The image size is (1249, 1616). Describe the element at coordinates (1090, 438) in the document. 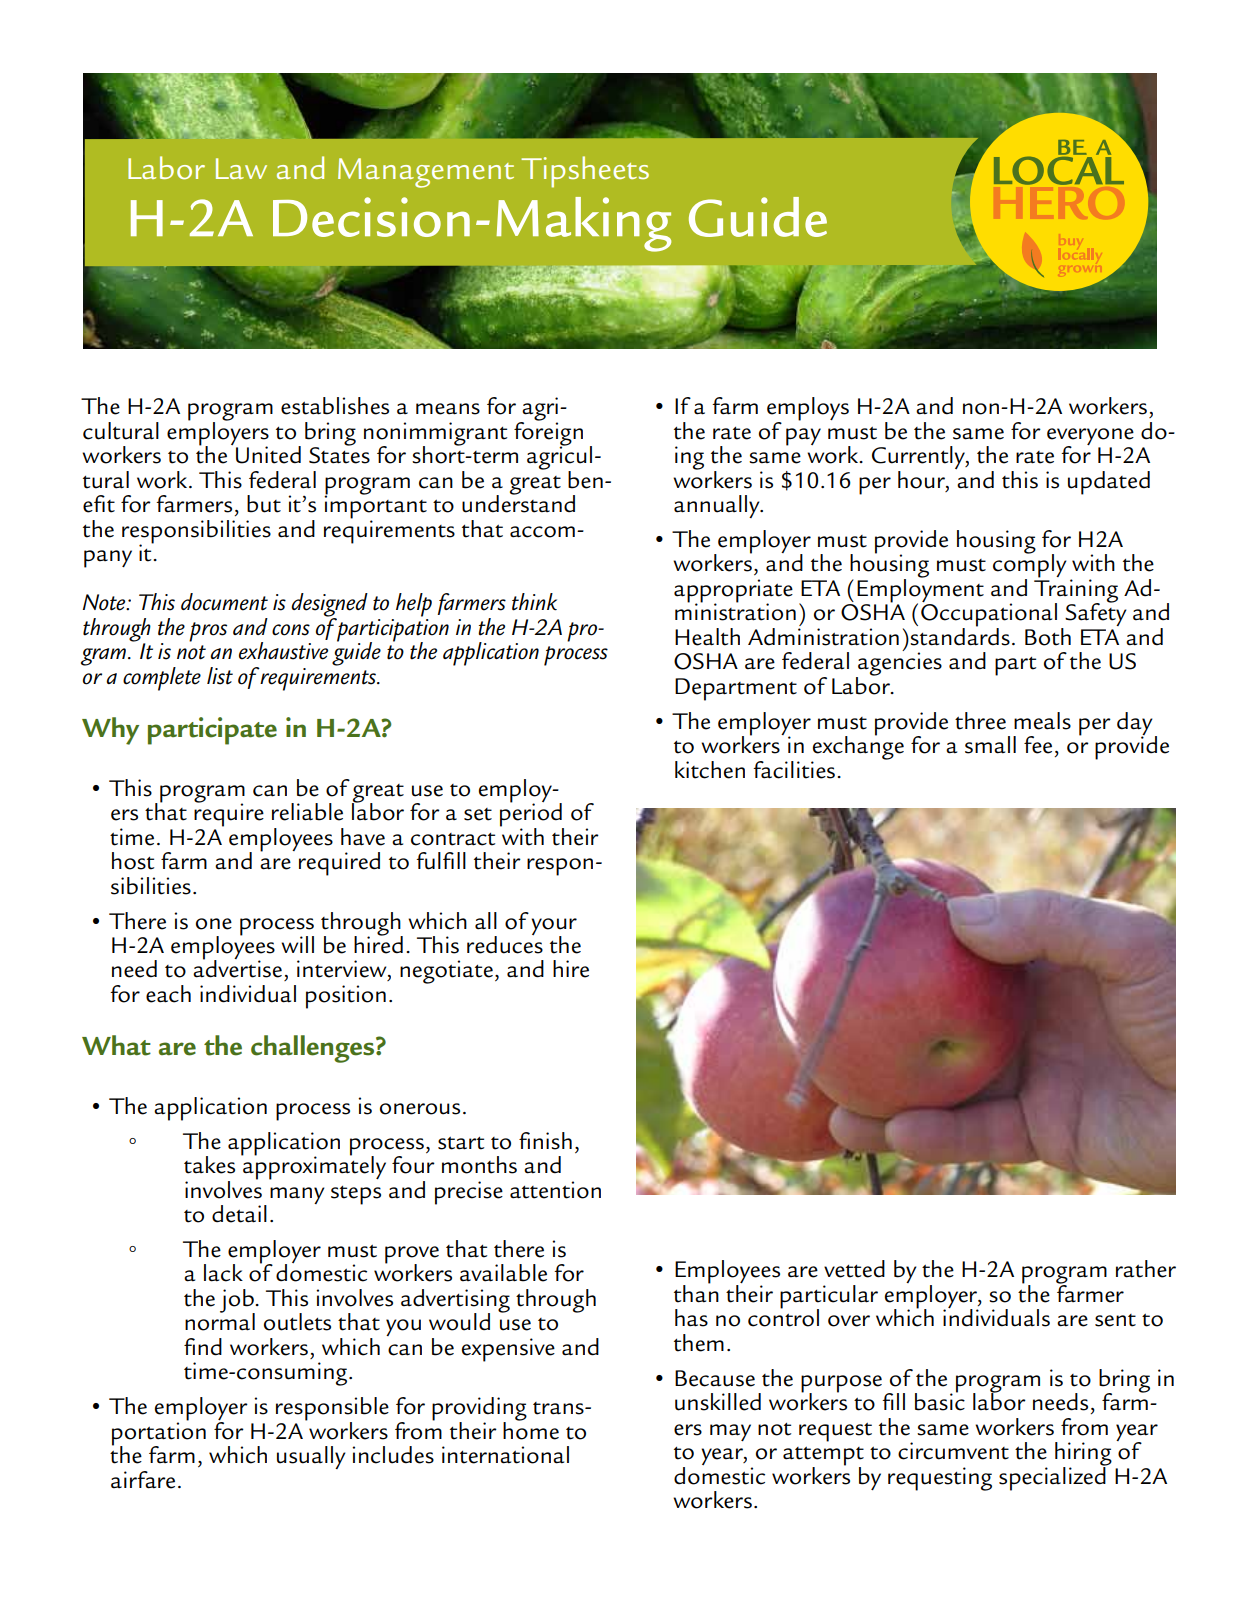

I see `everyone` at that location.
